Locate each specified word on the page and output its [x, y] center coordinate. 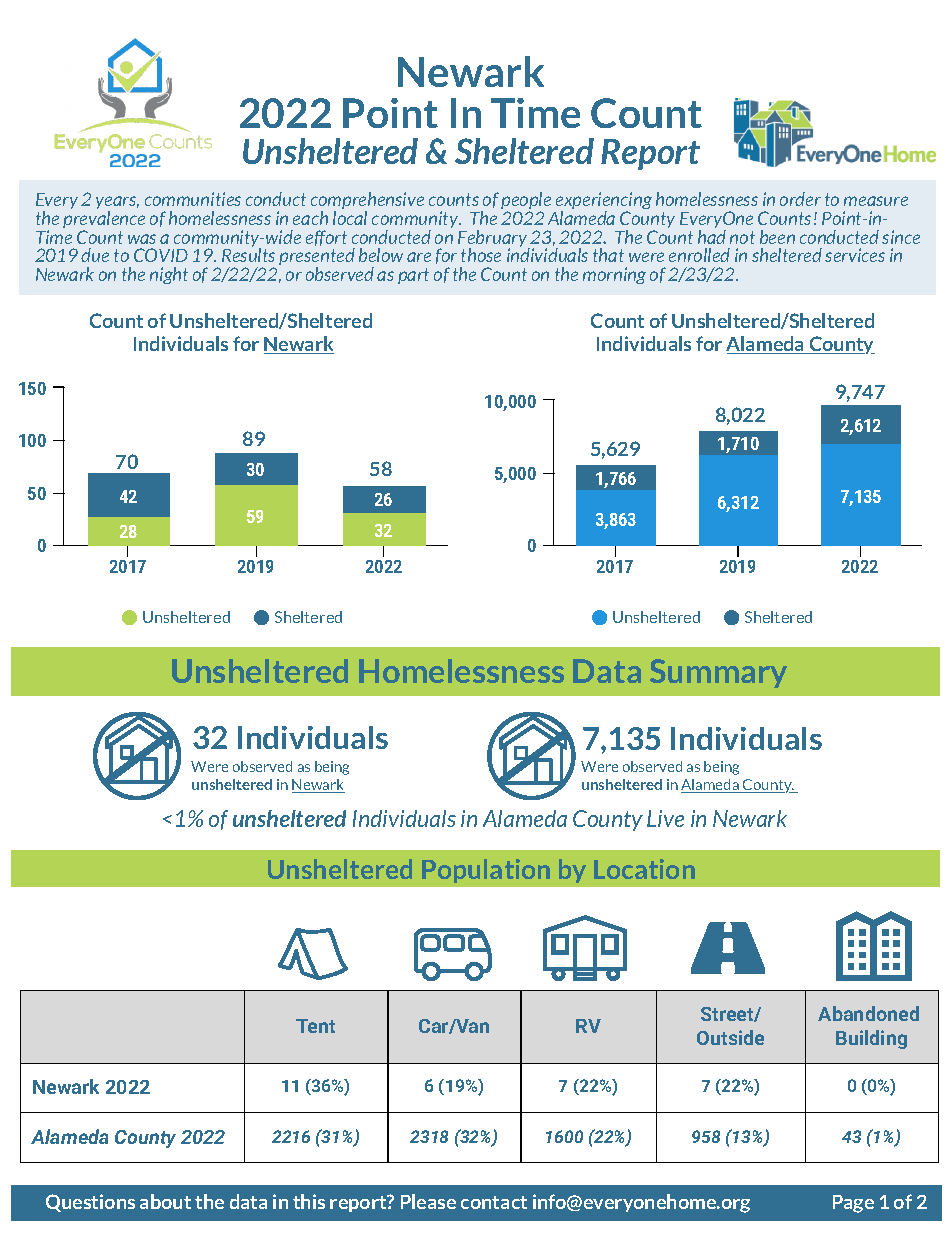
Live [665, 818]
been [777, 237]
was [142, 239]
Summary [718, 673]
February [494, 240]
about [165, 1201]
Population [486, 871]
